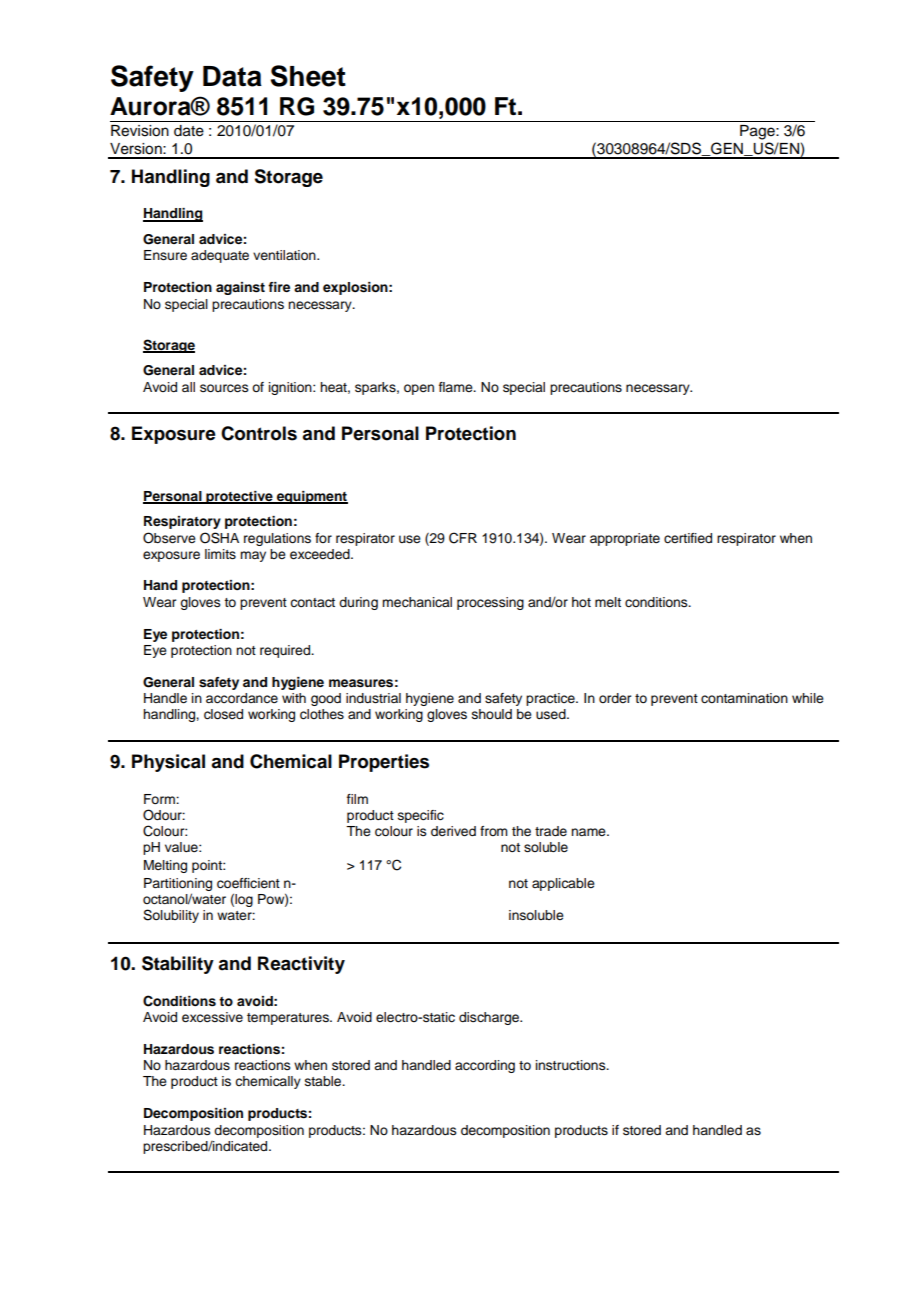 This screenshot has width=924, height=1308. Describe the element at coordinates (492, 714) in the screenshot. I see `should` at that location.
